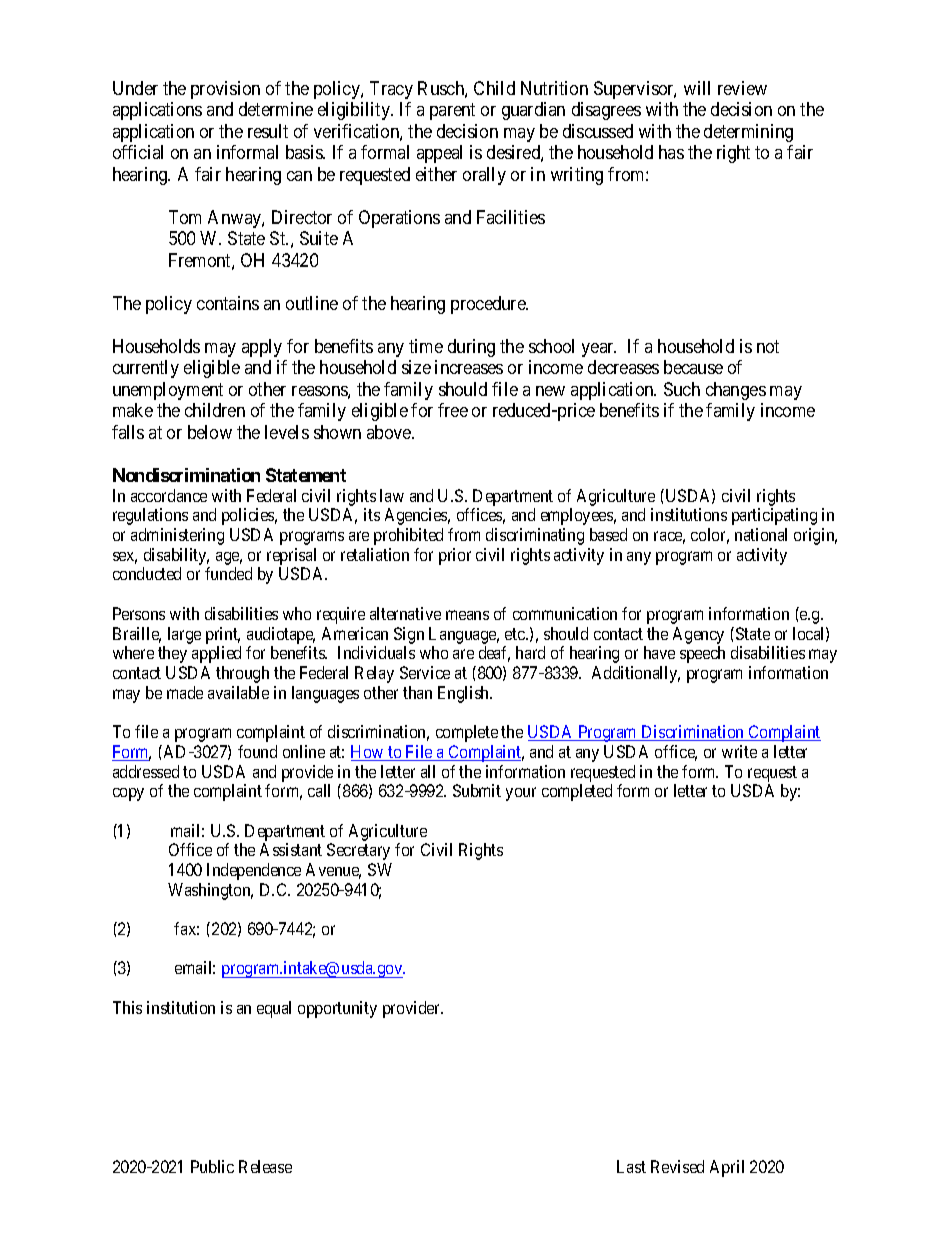 The image size is (952, 1233). Describe the element at coordinates (698, 635) in the page. I see `Agency` at that location.
